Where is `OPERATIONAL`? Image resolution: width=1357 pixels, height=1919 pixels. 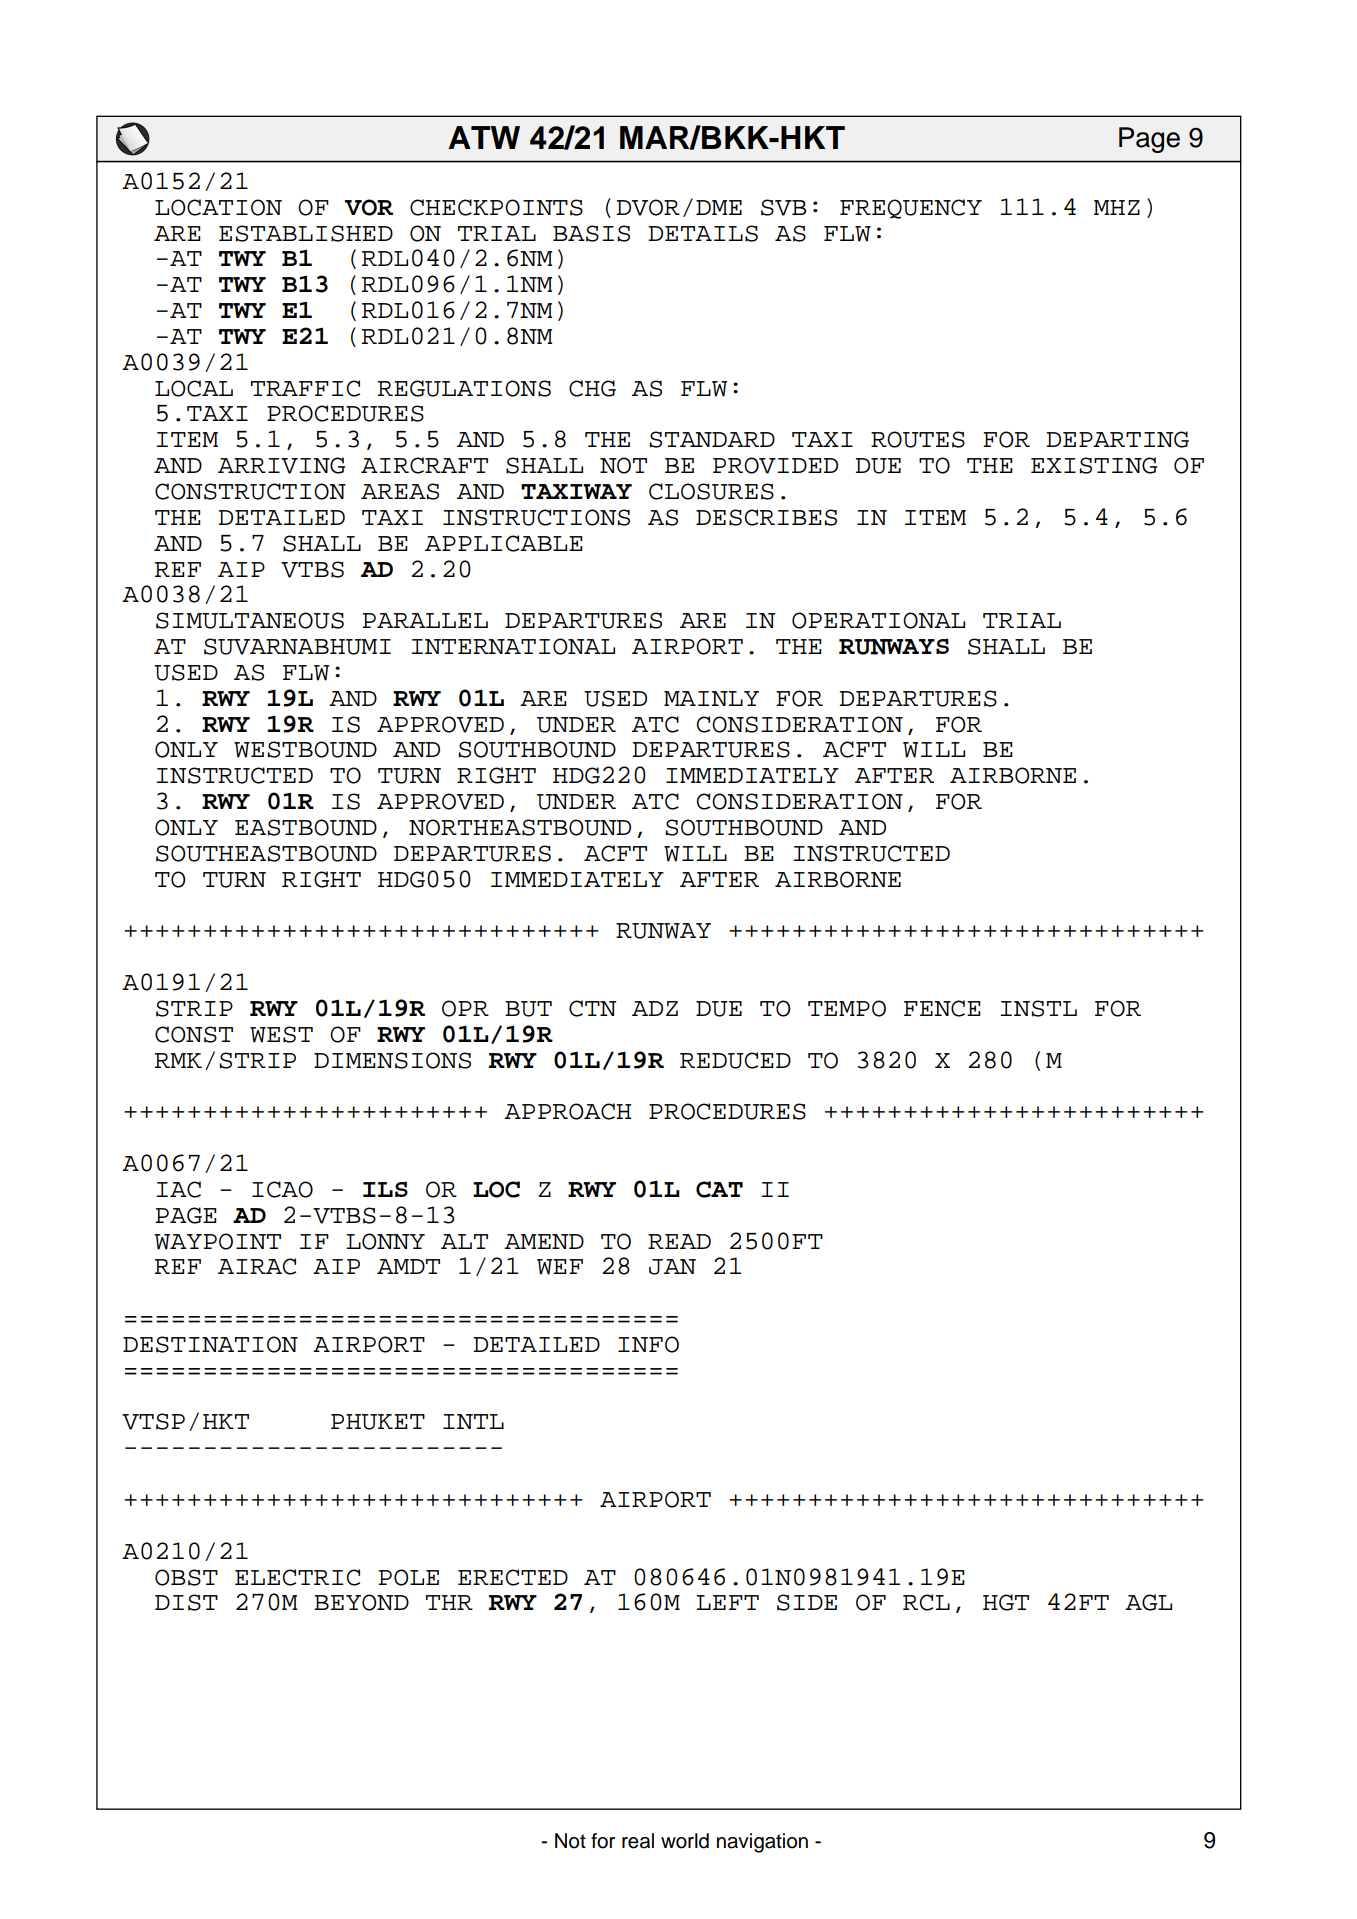 OPERATIONAL is located at coordinates (878, 620).
